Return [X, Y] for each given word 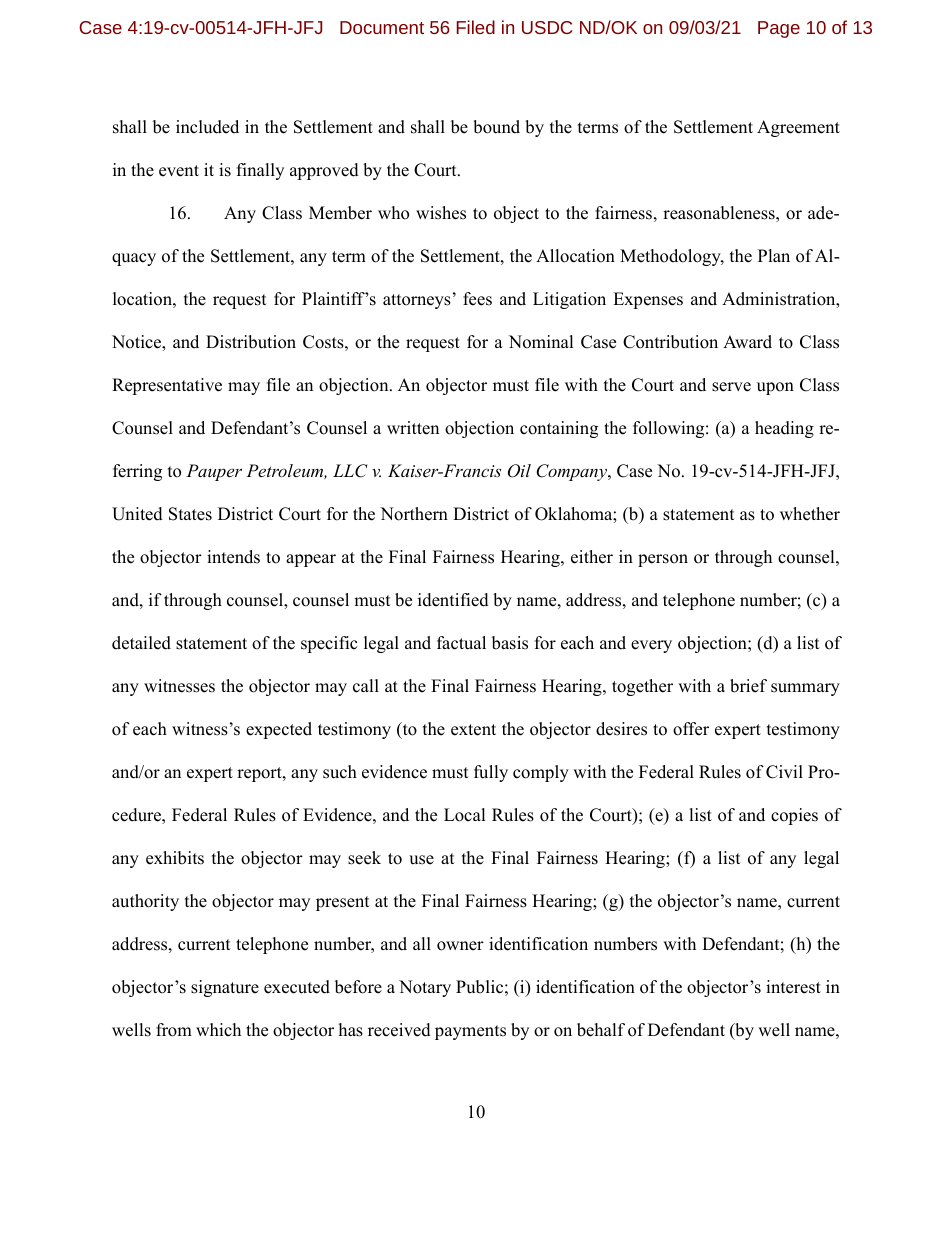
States [190, 514]
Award [747, 342]
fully [491, 773]
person [663, 560]
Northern [414, 514]
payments [470, 1032]
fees [477, 299]
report [260, 774]
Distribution [251, 342]
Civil [784, 772]
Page [779, 29]
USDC [547, 27]
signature [225, 988]
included [207, 127]
